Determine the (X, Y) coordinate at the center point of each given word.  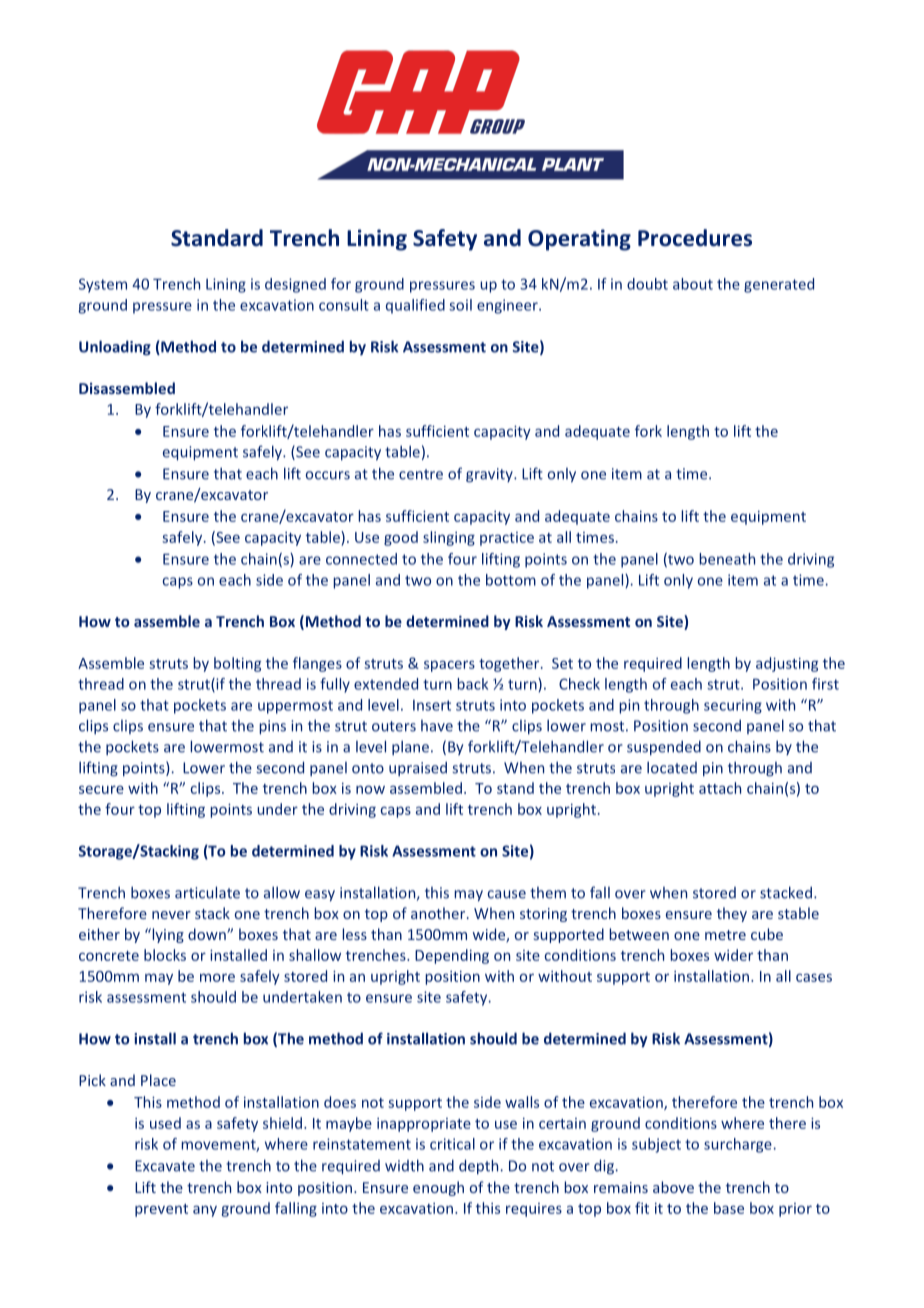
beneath (727, 559)
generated (779, 285)
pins (272, 727)
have (437, 726)
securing (733, 706)
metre (725, 935)
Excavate (165, 1166)
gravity (490, 475)
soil (460, 305)
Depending (452, 956)
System (103, 285)
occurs (328, 475)
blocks (165, 955)
